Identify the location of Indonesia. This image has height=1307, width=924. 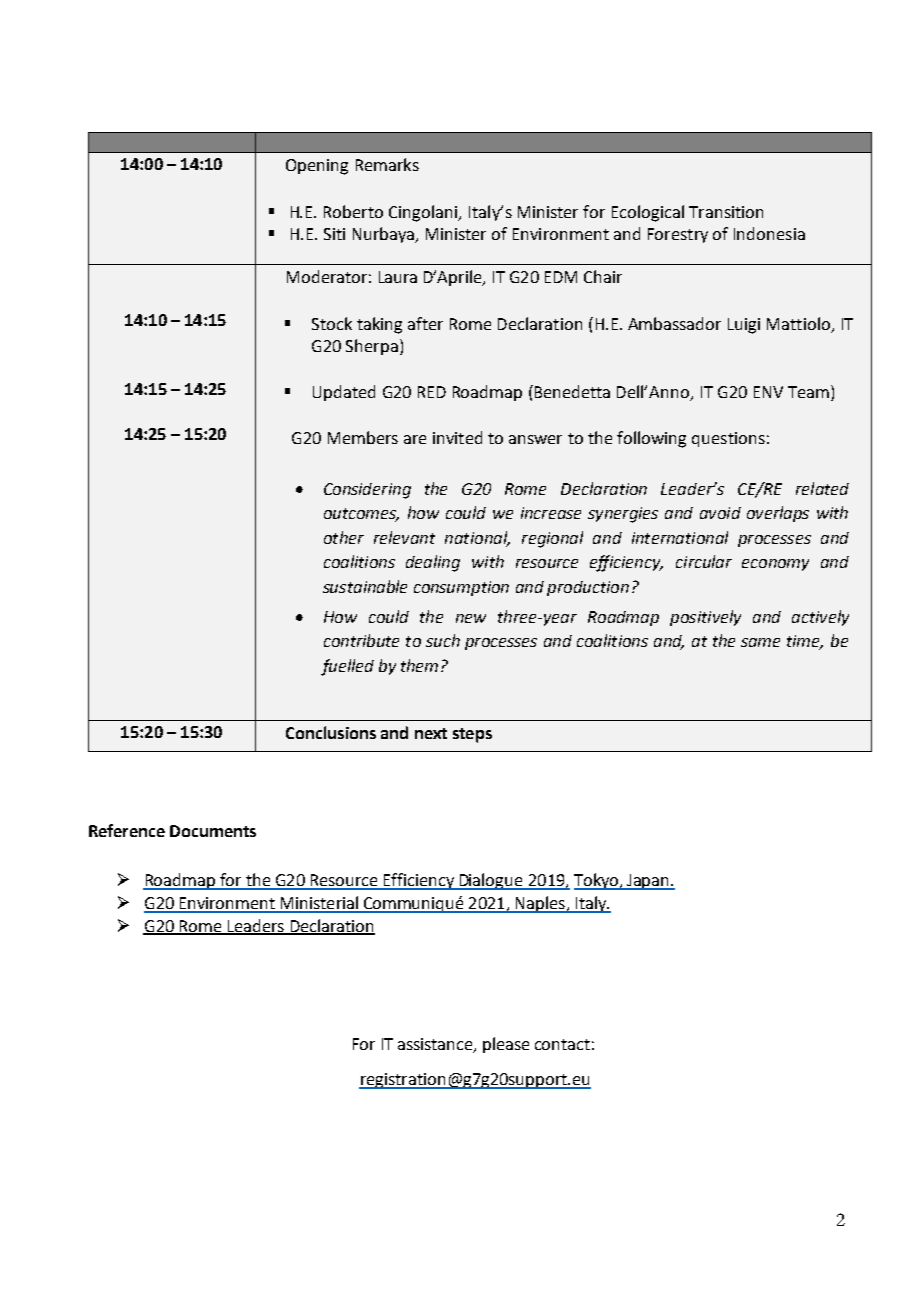
(769, 233).
